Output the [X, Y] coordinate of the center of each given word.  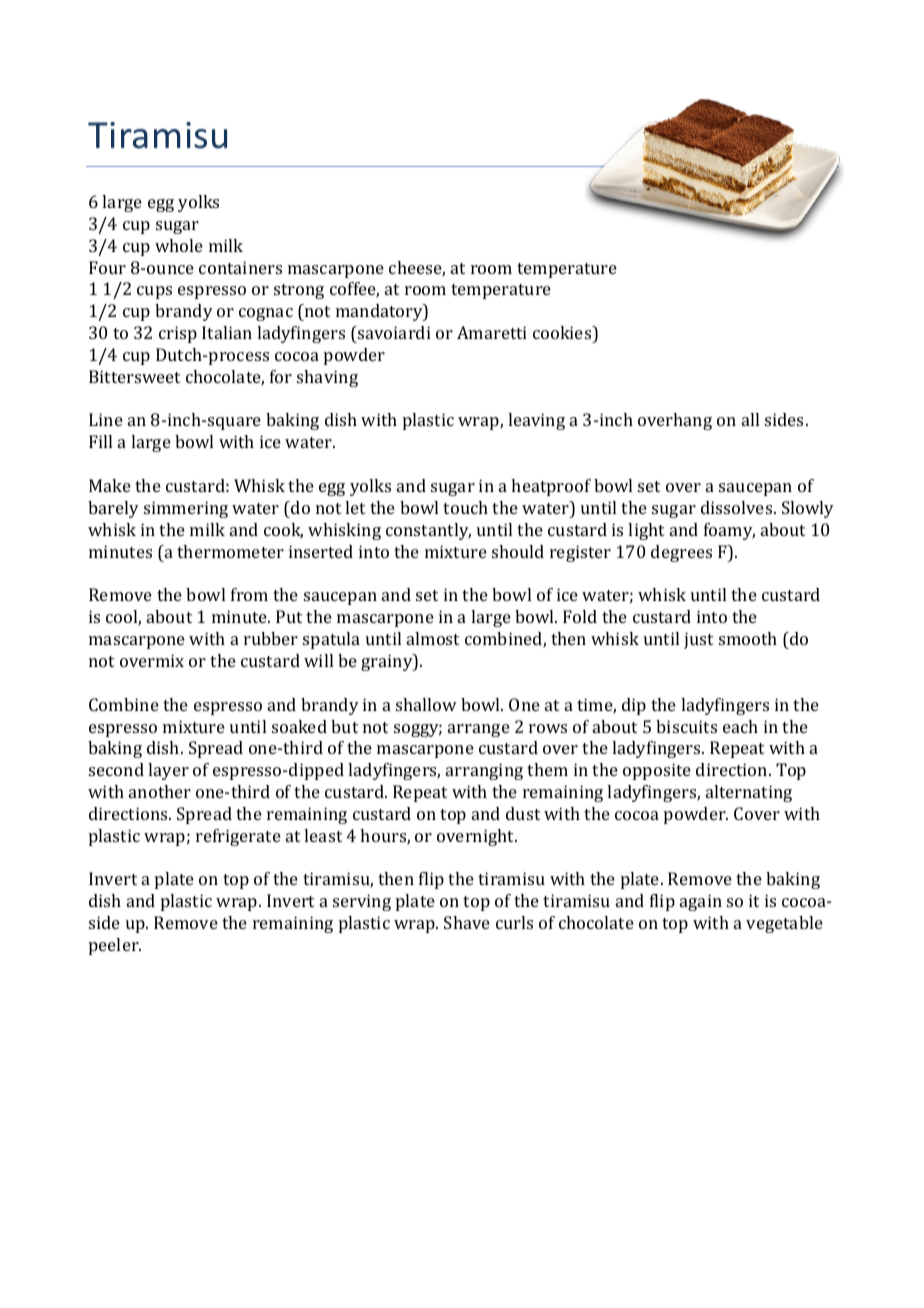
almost [433, 638]
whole [179, 245]
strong [299, 291]
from [249, 594]
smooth [748, 638]
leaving [536, 421]
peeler [115, 946]
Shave [467, 922]
